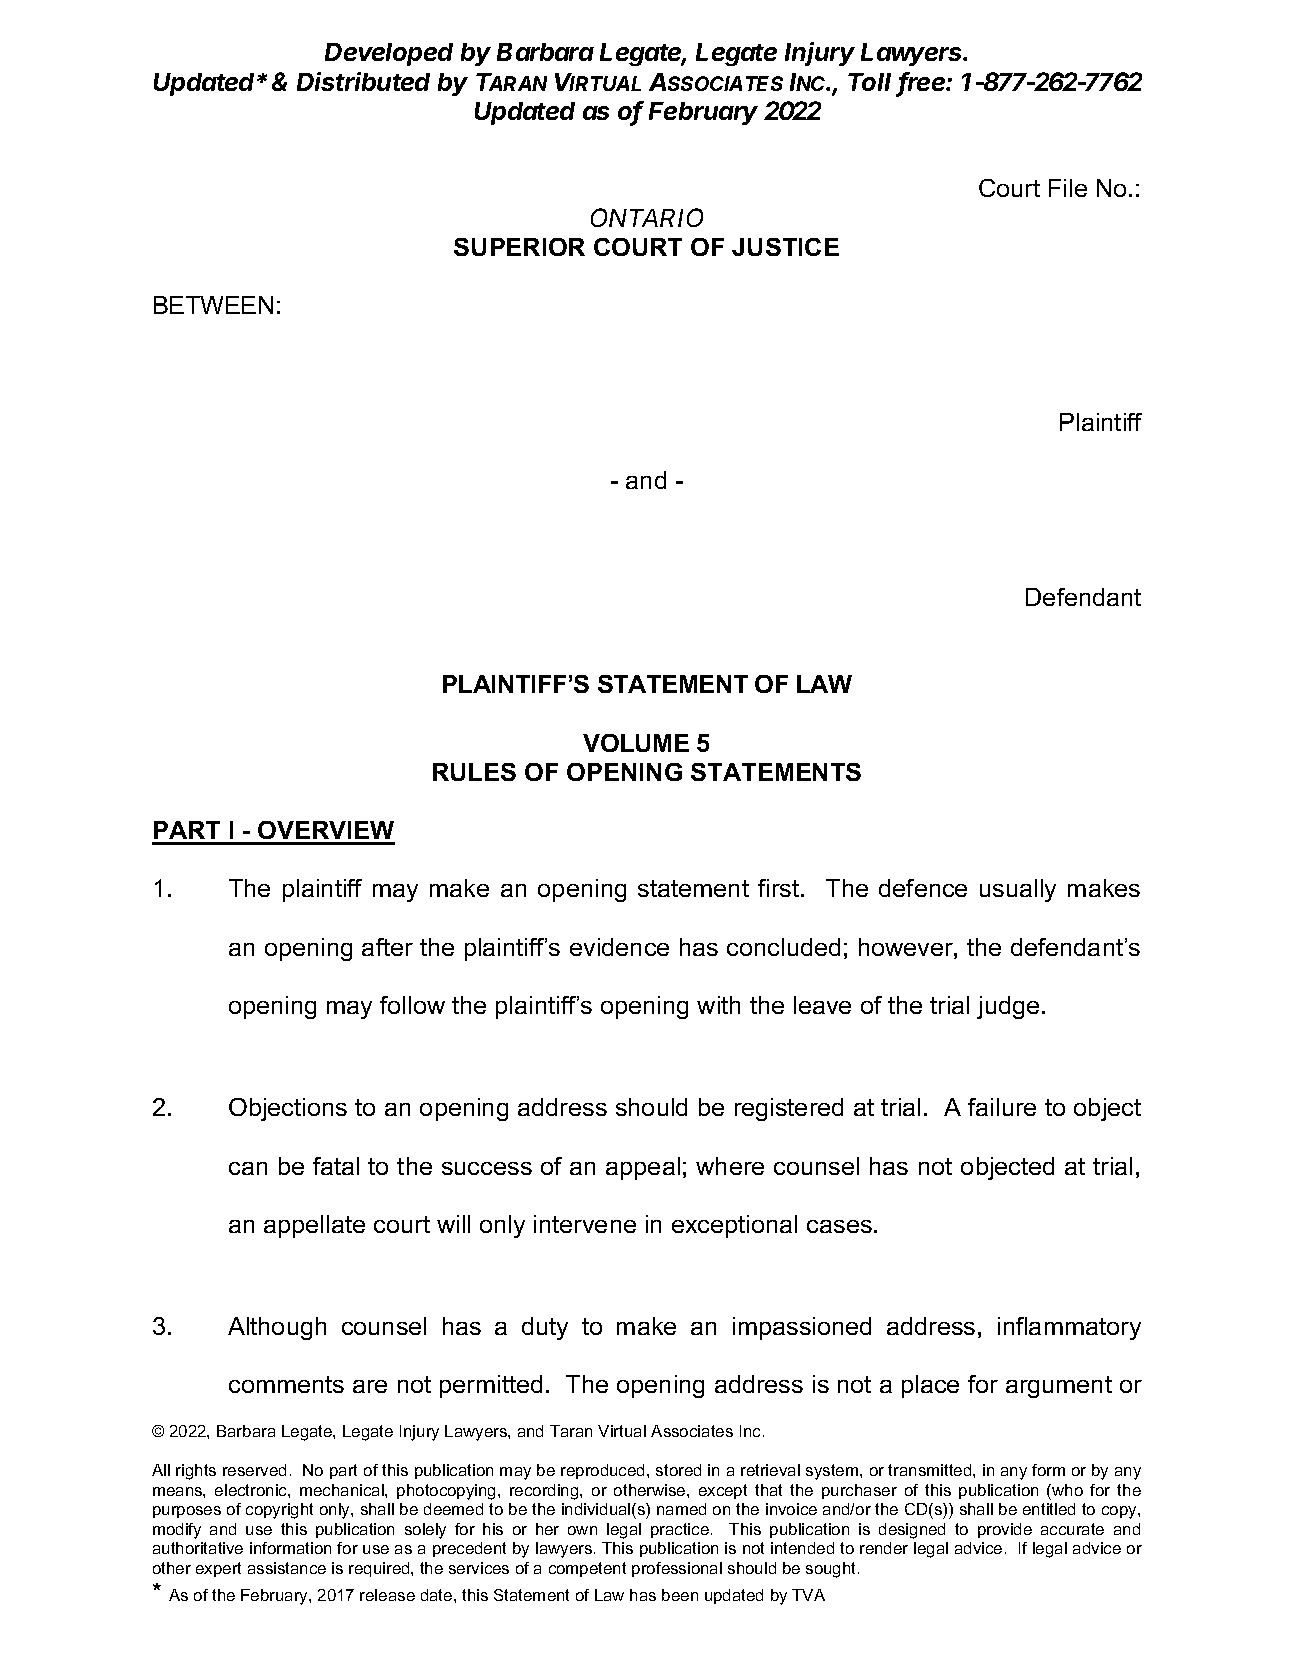  What do you see at coordinates (248, 1168) in the image?
I see `can` at bounding box center [248, 1168].
